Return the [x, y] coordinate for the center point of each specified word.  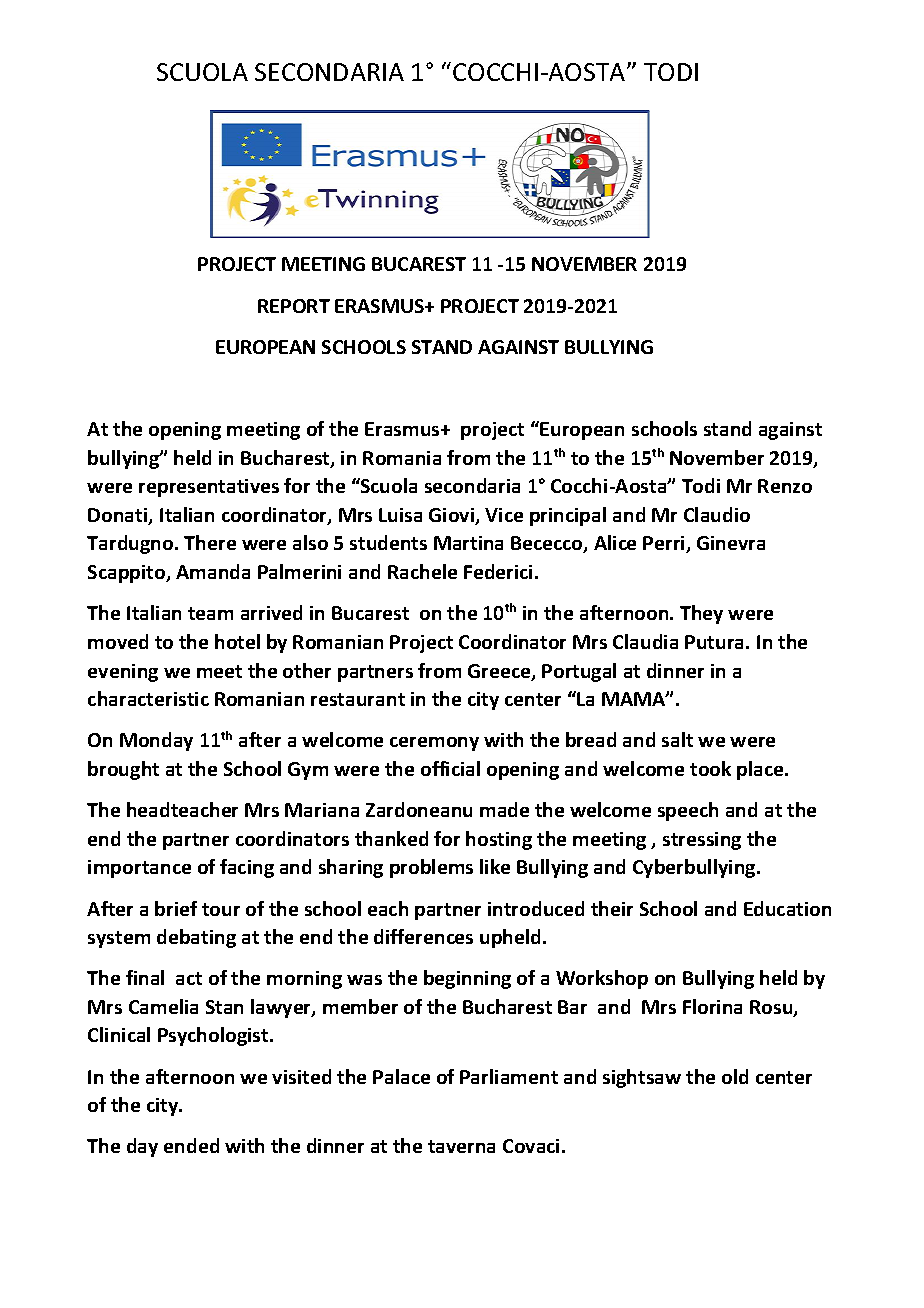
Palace [401, 1076]
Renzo [785, 486]
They [701, 614]
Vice [504, 515]
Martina [468, 543]
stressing [702, 841]
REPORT [294, 306]
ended [191, 1145]
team [210, 613]
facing [247, 868]
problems [431, 868]
